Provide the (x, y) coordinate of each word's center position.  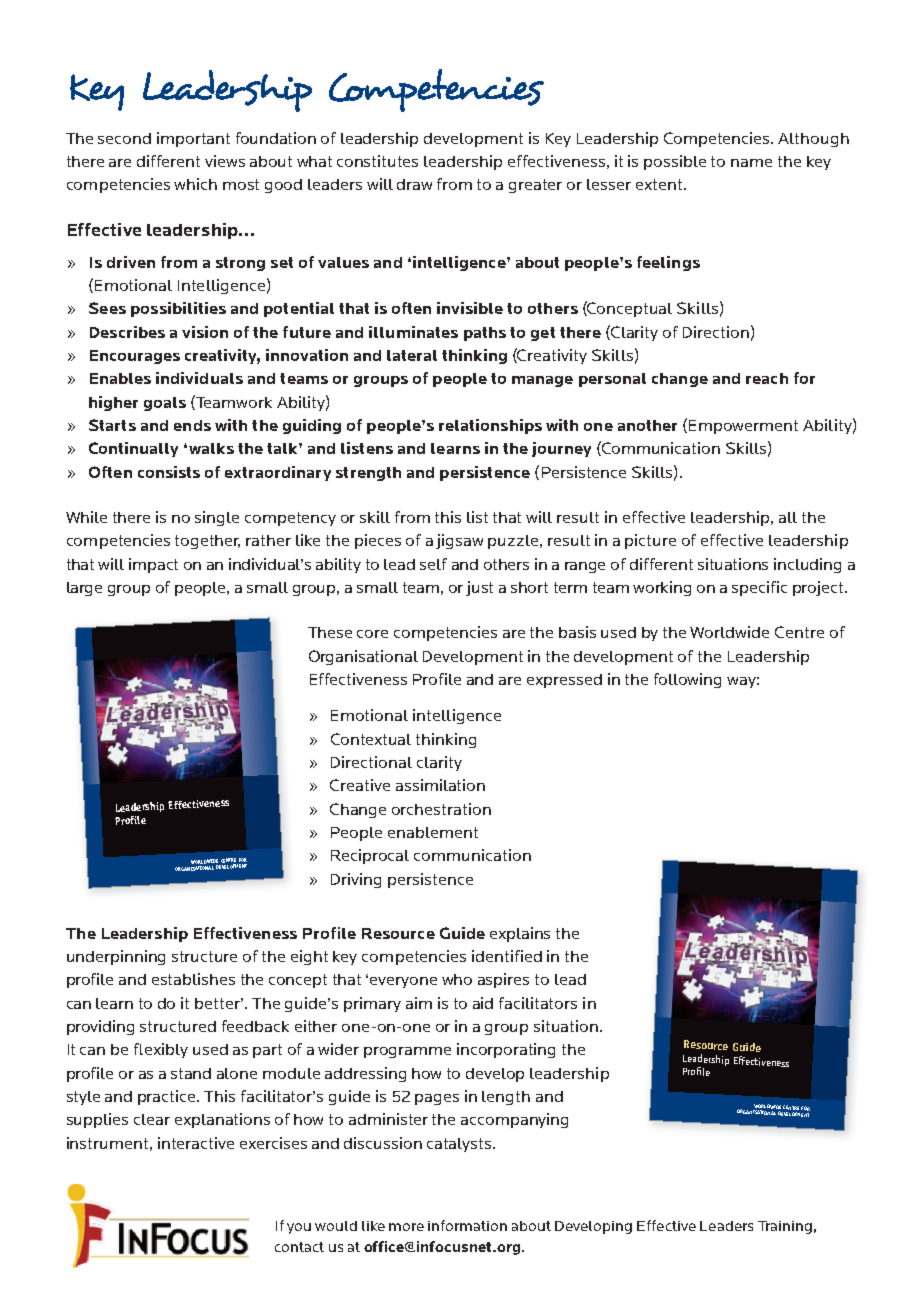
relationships (490, 426)
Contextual (371, 739)
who (457, 979)
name (751, 163)
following (687, 680)
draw (414, 184)
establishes (193, 979)
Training (785, 1227)
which (195, 184)
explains (520, 934)
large (84, 589)
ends (192, 425)
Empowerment (743, 427)
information (467, 1225)
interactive (196, 1143)
